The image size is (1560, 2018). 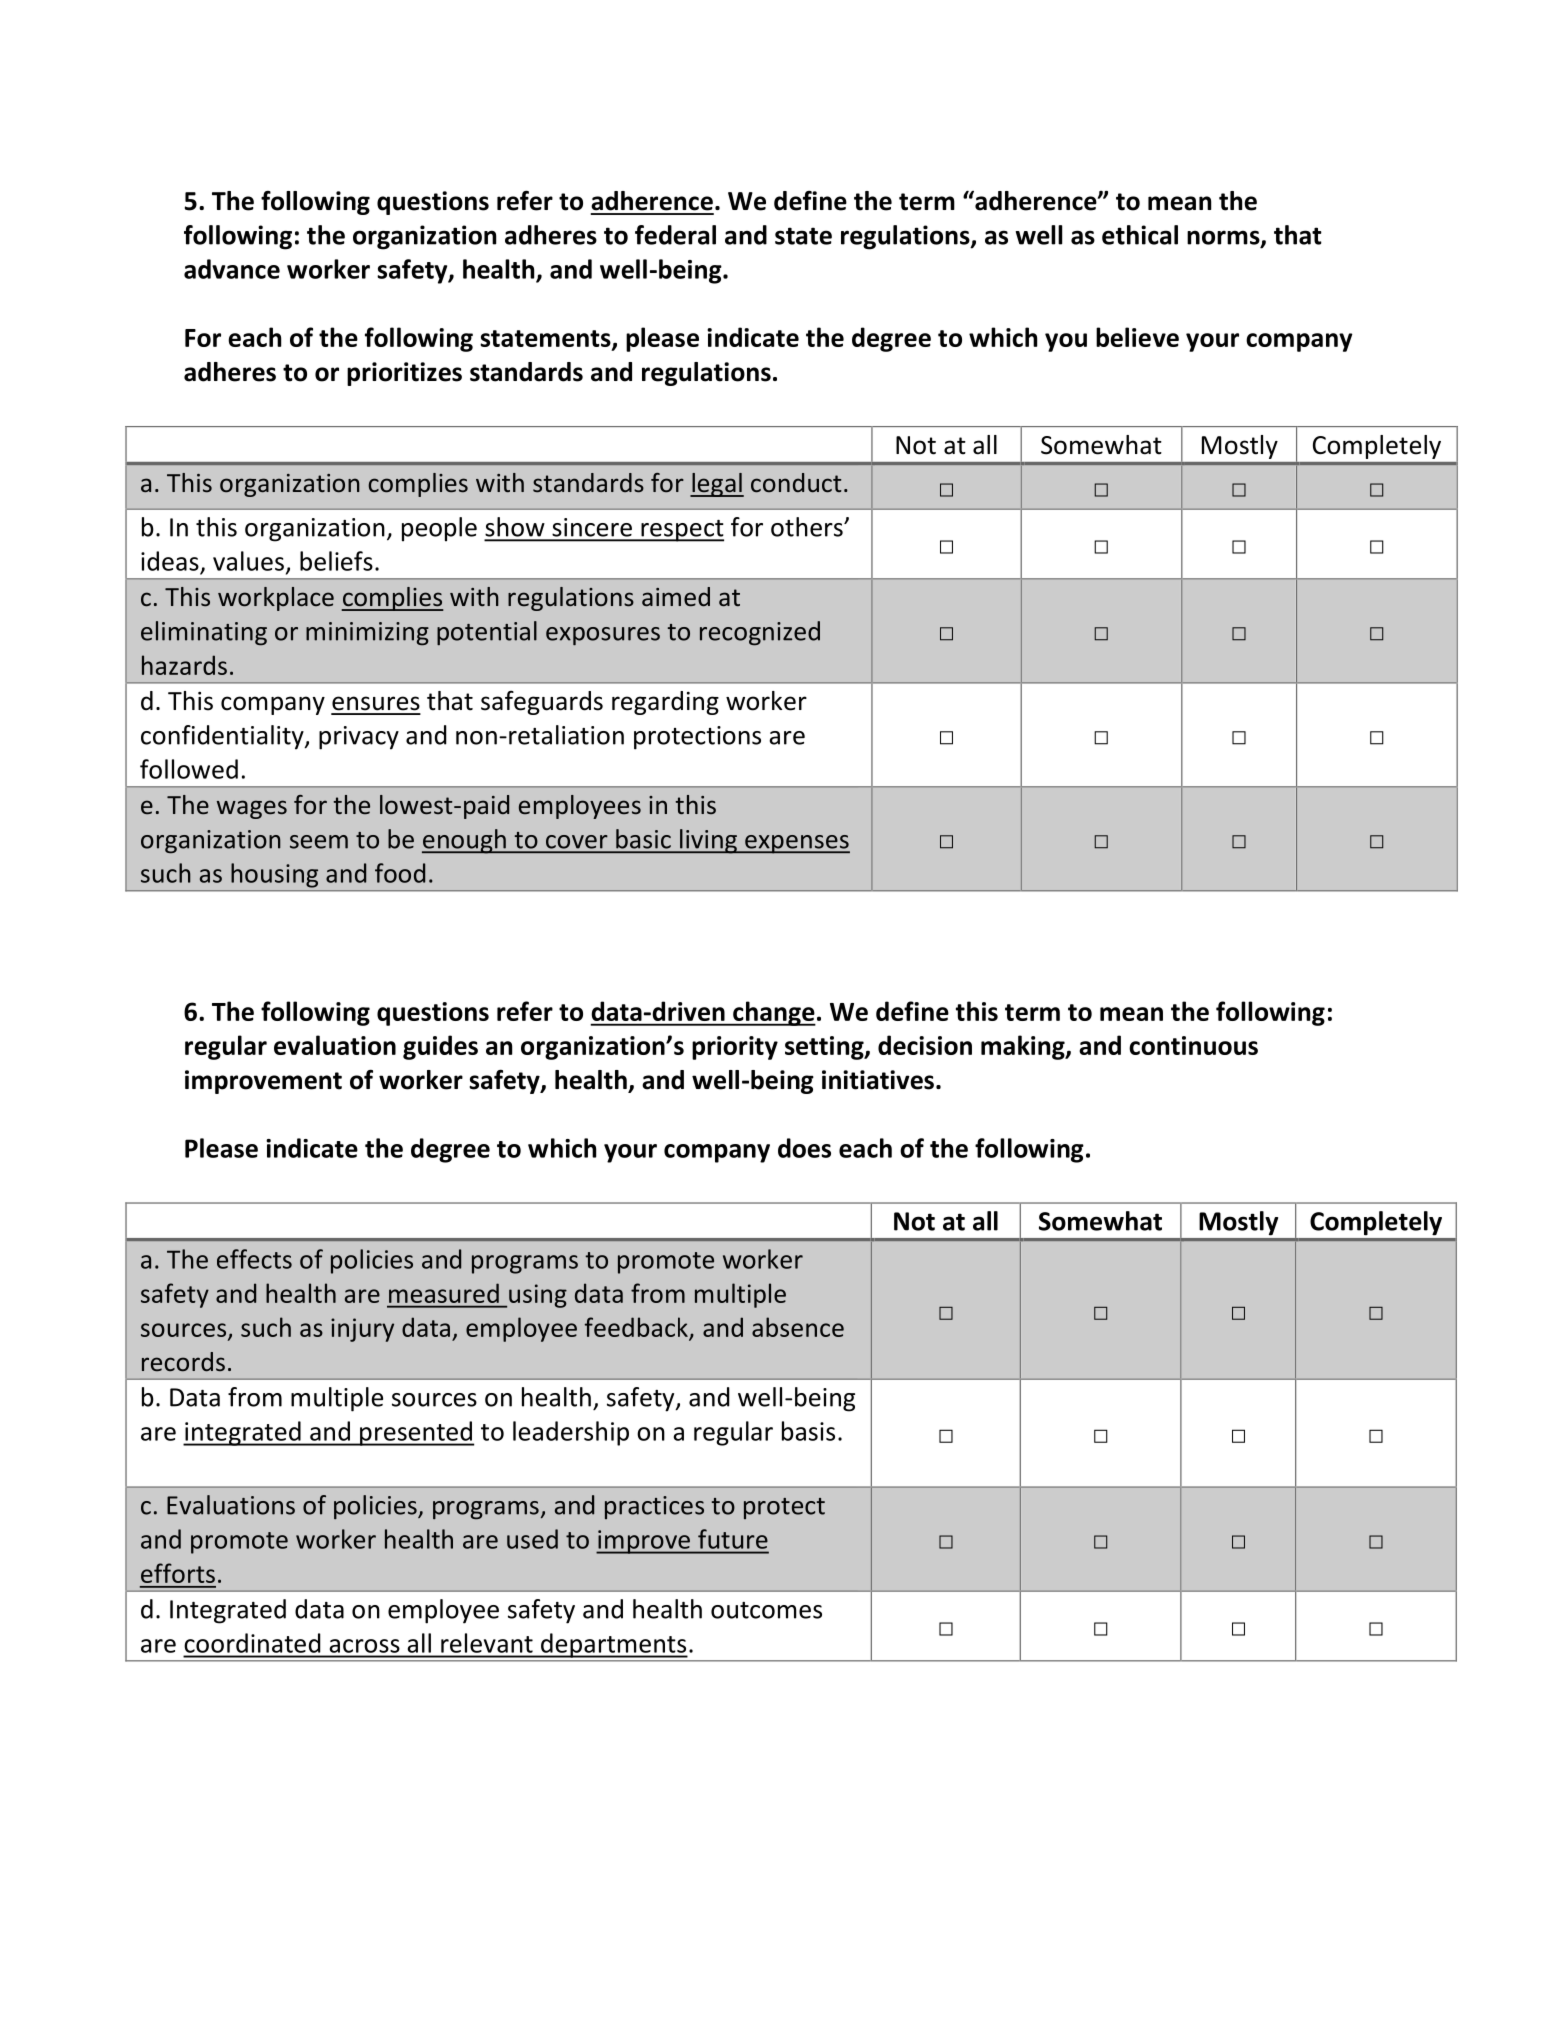 What do you see at coordinates (665, 703) in the screenshot?
I see `regarding` at bounding box center [665, 703].
